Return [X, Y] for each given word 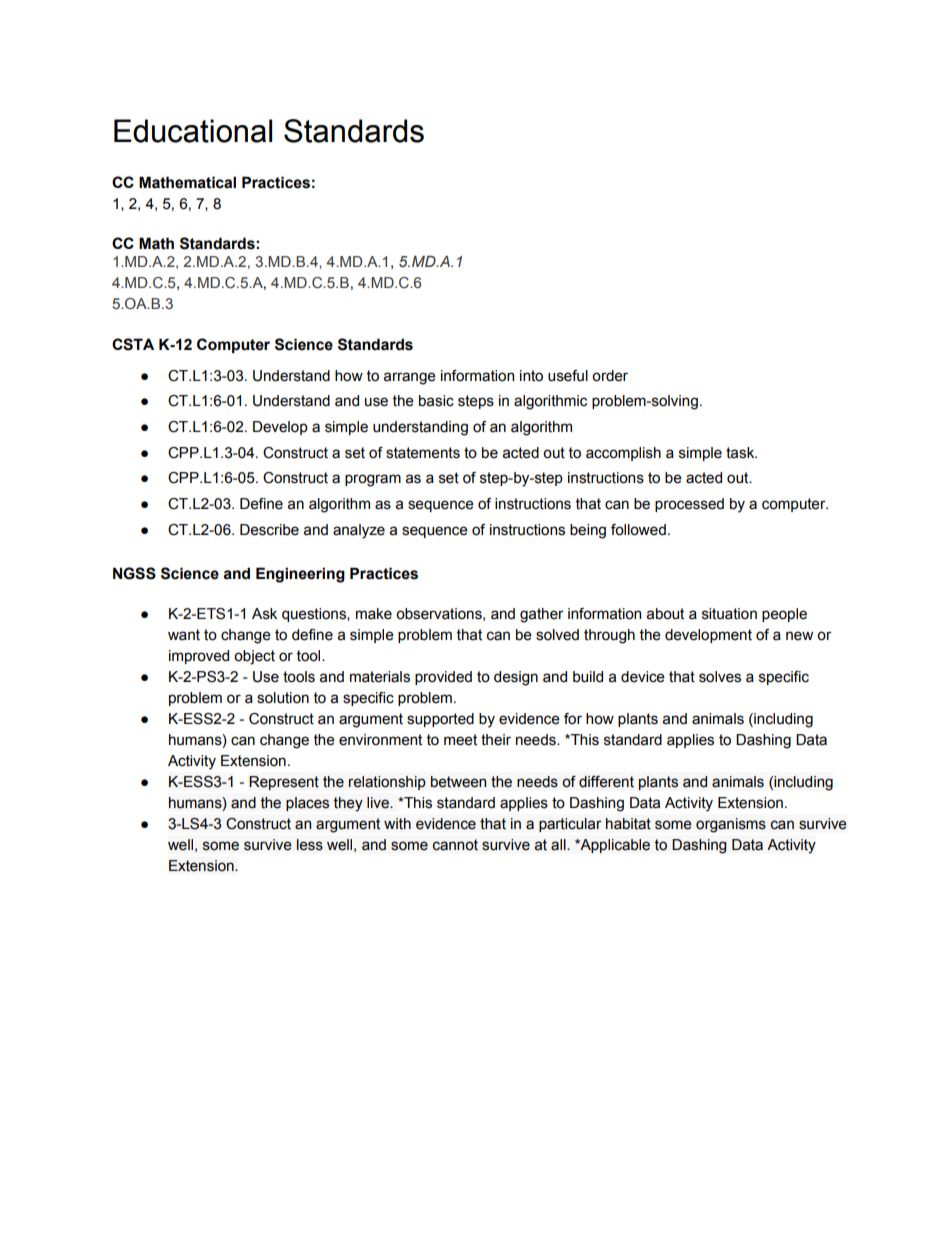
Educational [193, 131]
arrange [410, 378]
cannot [455, 845]
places [307, 804]
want [184, 635]
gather [542, 615]
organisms [731, 825]
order [610, 376]
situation [729, 614]
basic [436, 401]
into [531, 376]
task [741, 453]
